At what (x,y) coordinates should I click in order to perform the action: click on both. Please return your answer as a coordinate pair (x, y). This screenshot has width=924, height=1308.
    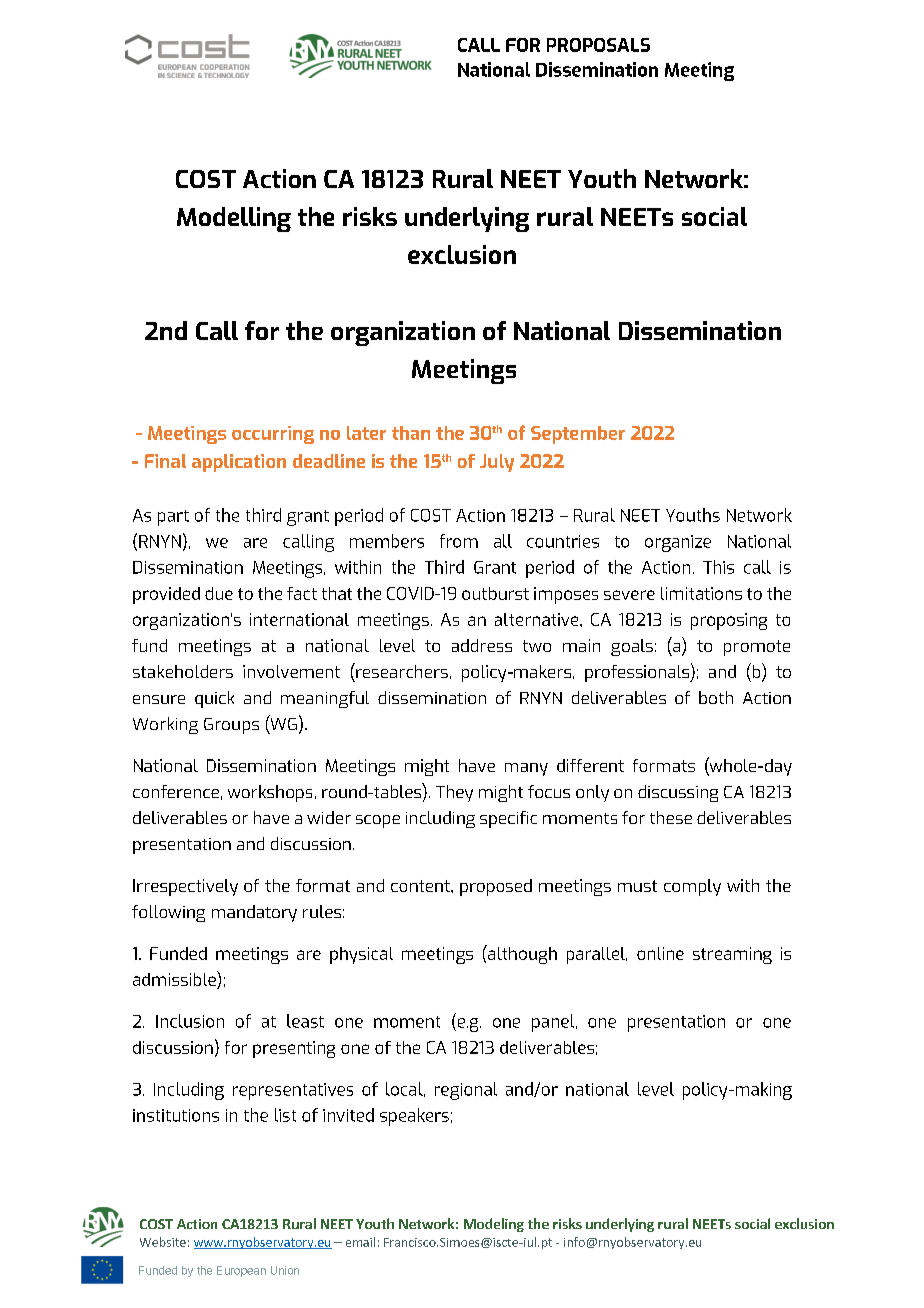
    Looking at the image, I should click on (716, 697).
